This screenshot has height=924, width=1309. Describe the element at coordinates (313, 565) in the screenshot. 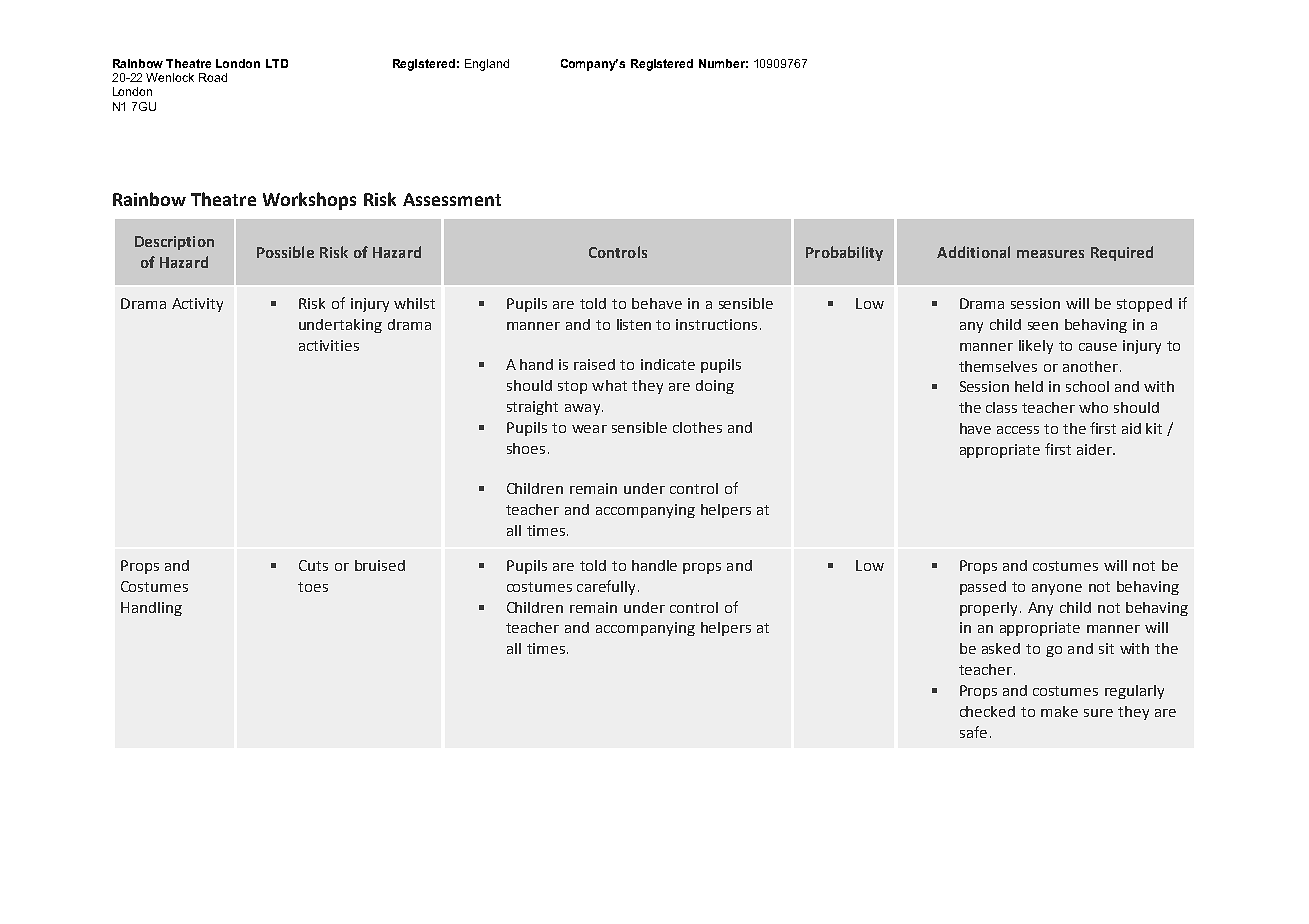

I see `Cuts` at that location.
